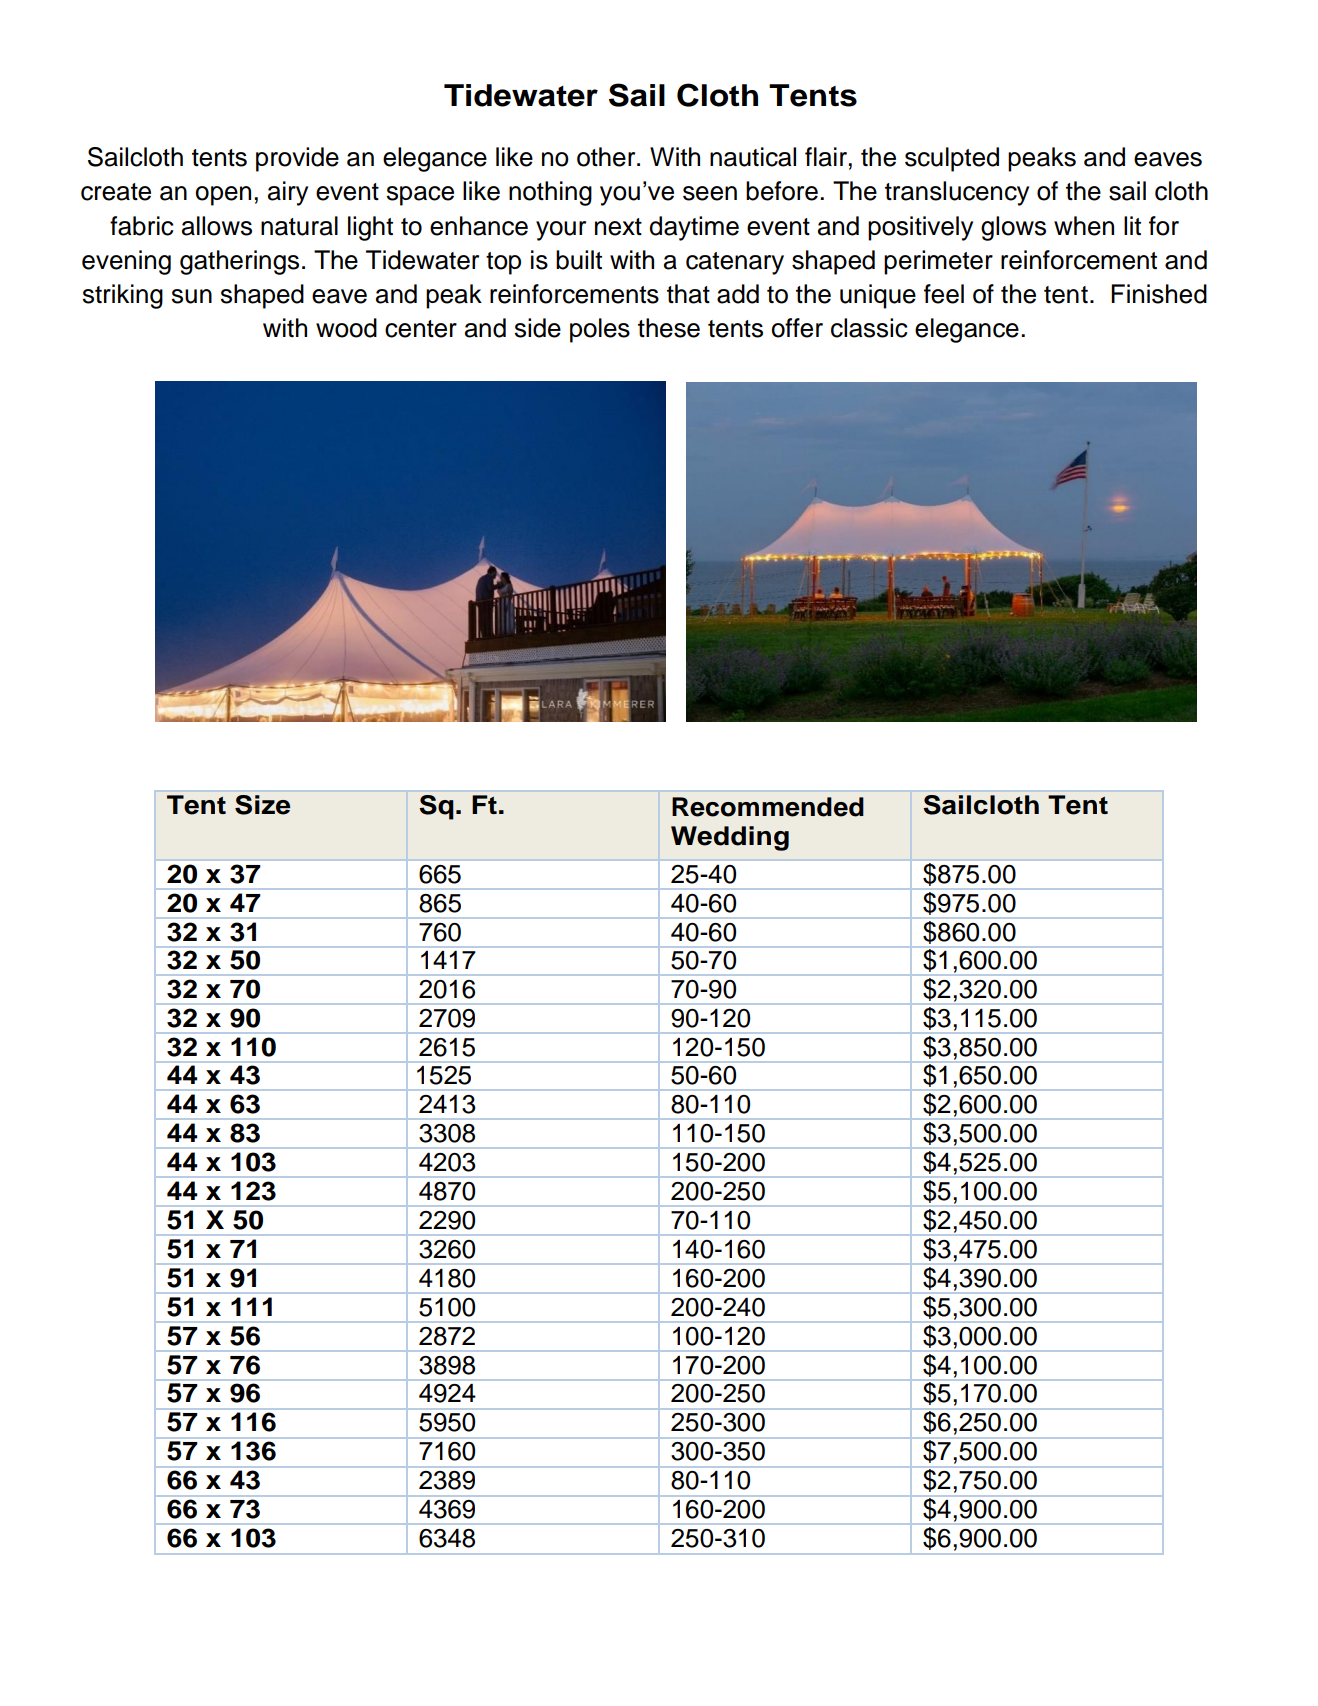  What do you see at coordinates (346, 328) in the screenshot?
I see `wood` at bounding box center [346, 328].
